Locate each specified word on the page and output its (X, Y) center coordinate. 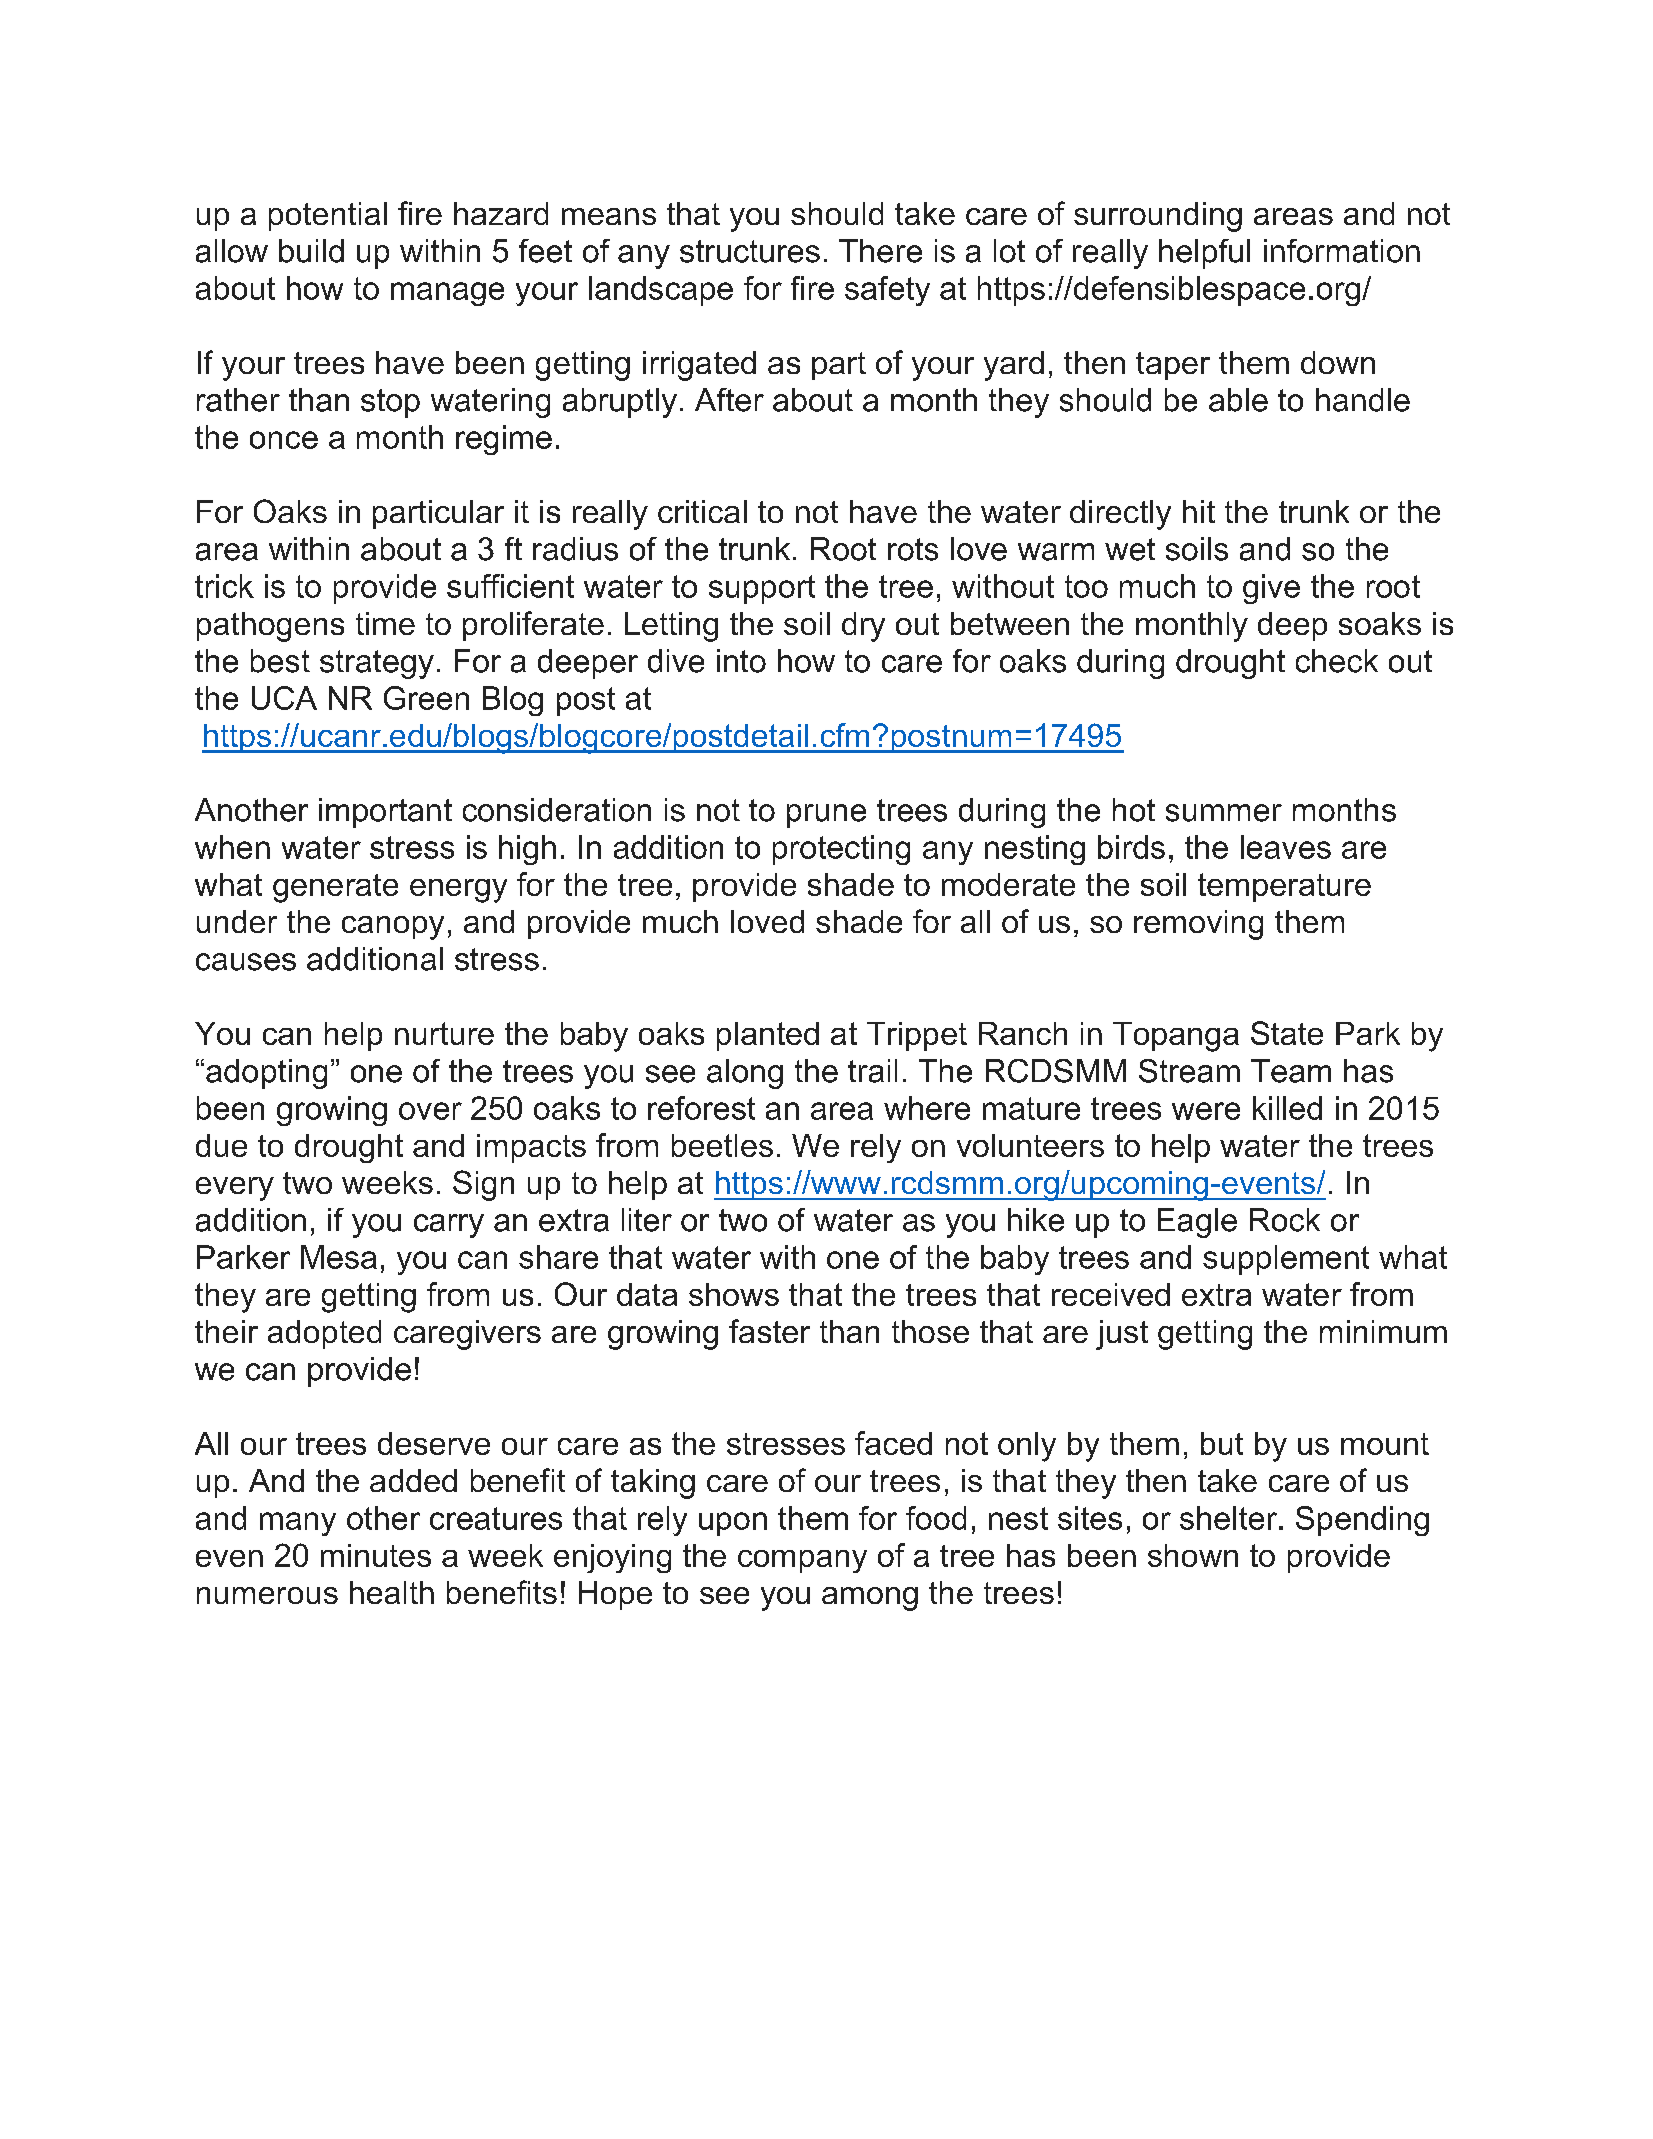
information (1342, 251)
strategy (377, 664)
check (1337, 661)
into (741, 661)
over (430, 1111)
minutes (376, 1555)
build (311, 251)
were (1206, 1111)
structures (750, 251)
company (802, 1561)
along (745, 1074)
